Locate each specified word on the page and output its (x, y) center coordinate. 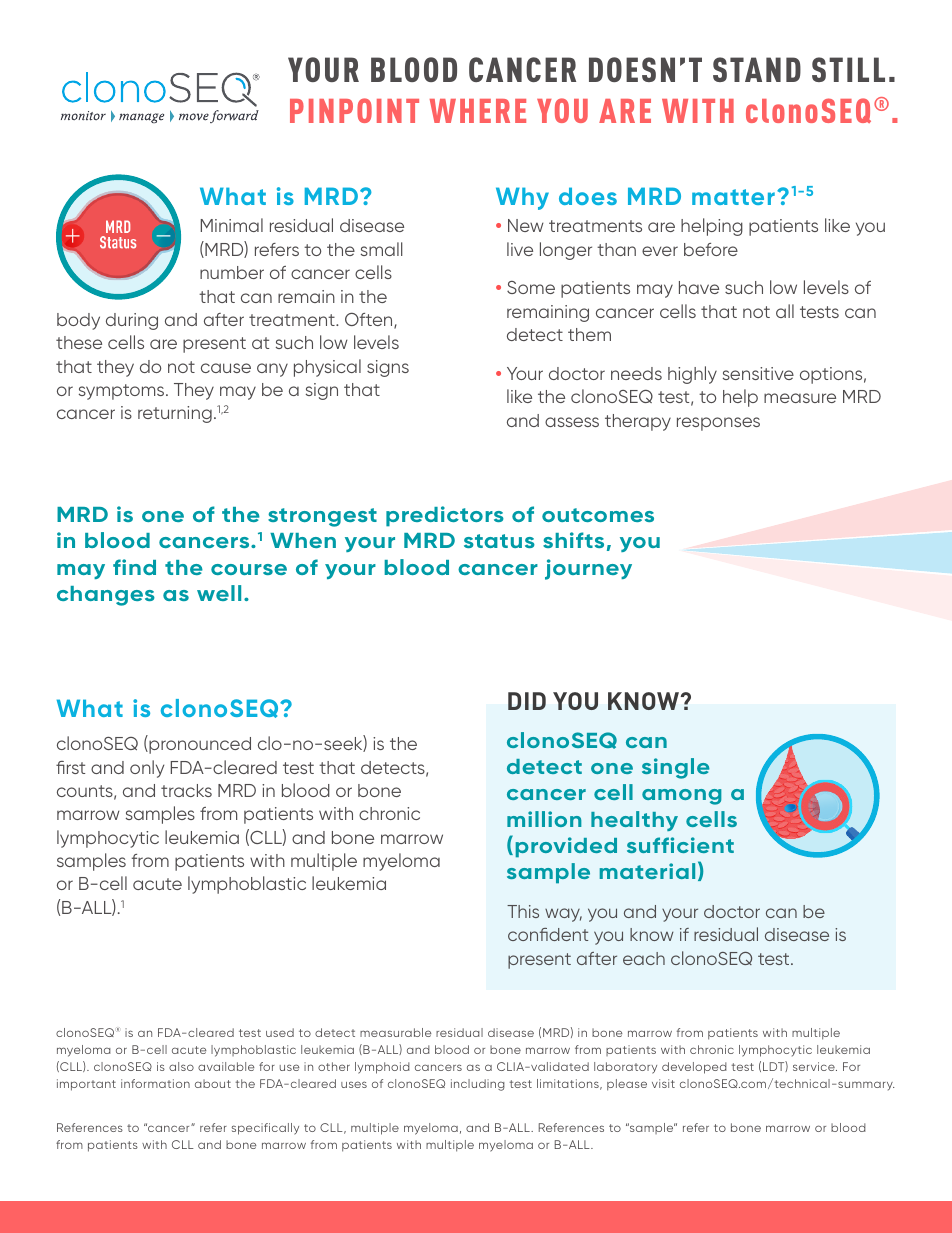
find (134, 567)
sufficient (680, 845)
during (132, 321)
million (544, 819)
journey (588, 569)
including (478, 1085)
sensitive (758, 373)
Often (370, 321)
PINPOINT (354, 110)
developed (694, 1068)
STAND (757, 69)
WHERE (478, 111)
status (499, 541)
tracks (186, 790)
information (155, 1083)
